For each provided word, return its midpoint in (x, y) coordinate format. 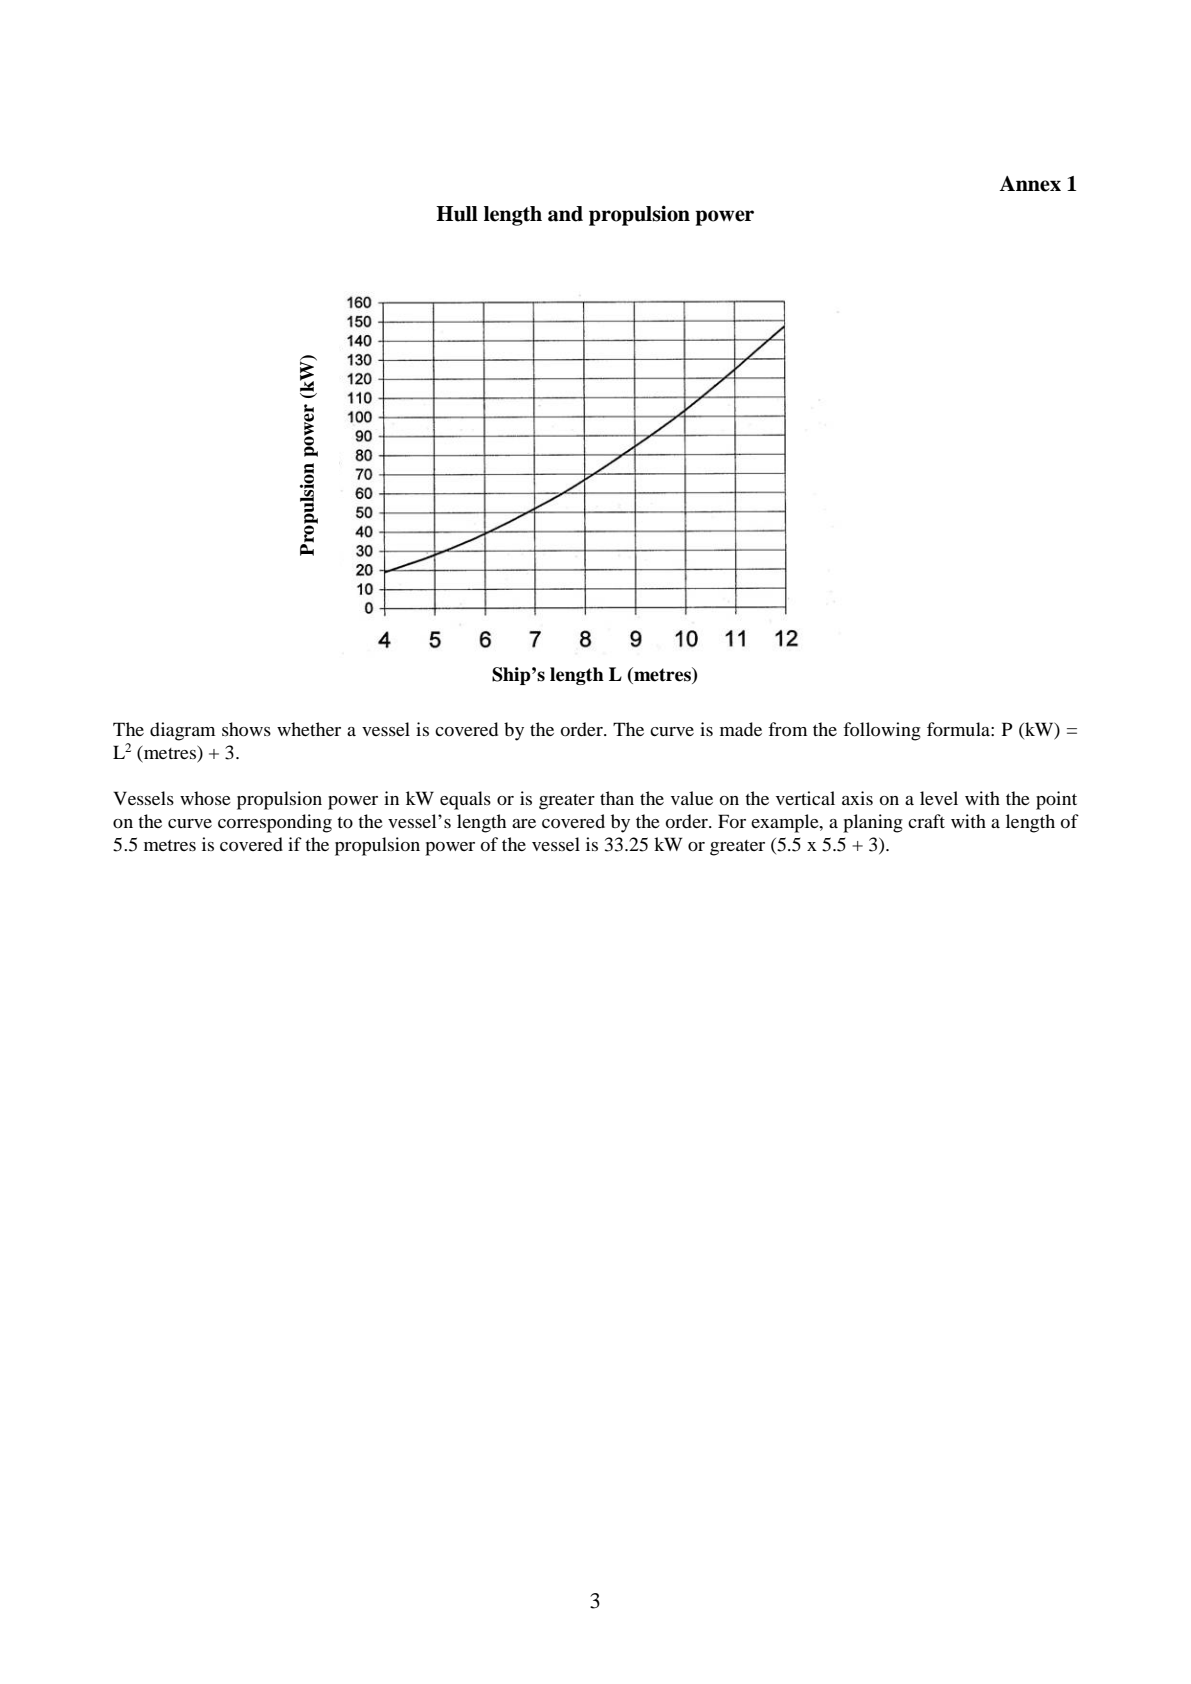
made (741, 729)
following (882, 731)
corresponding (275, 823)
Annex (1030, 184)
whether (309, 729)
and (565, 214)
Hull (457, 214)
